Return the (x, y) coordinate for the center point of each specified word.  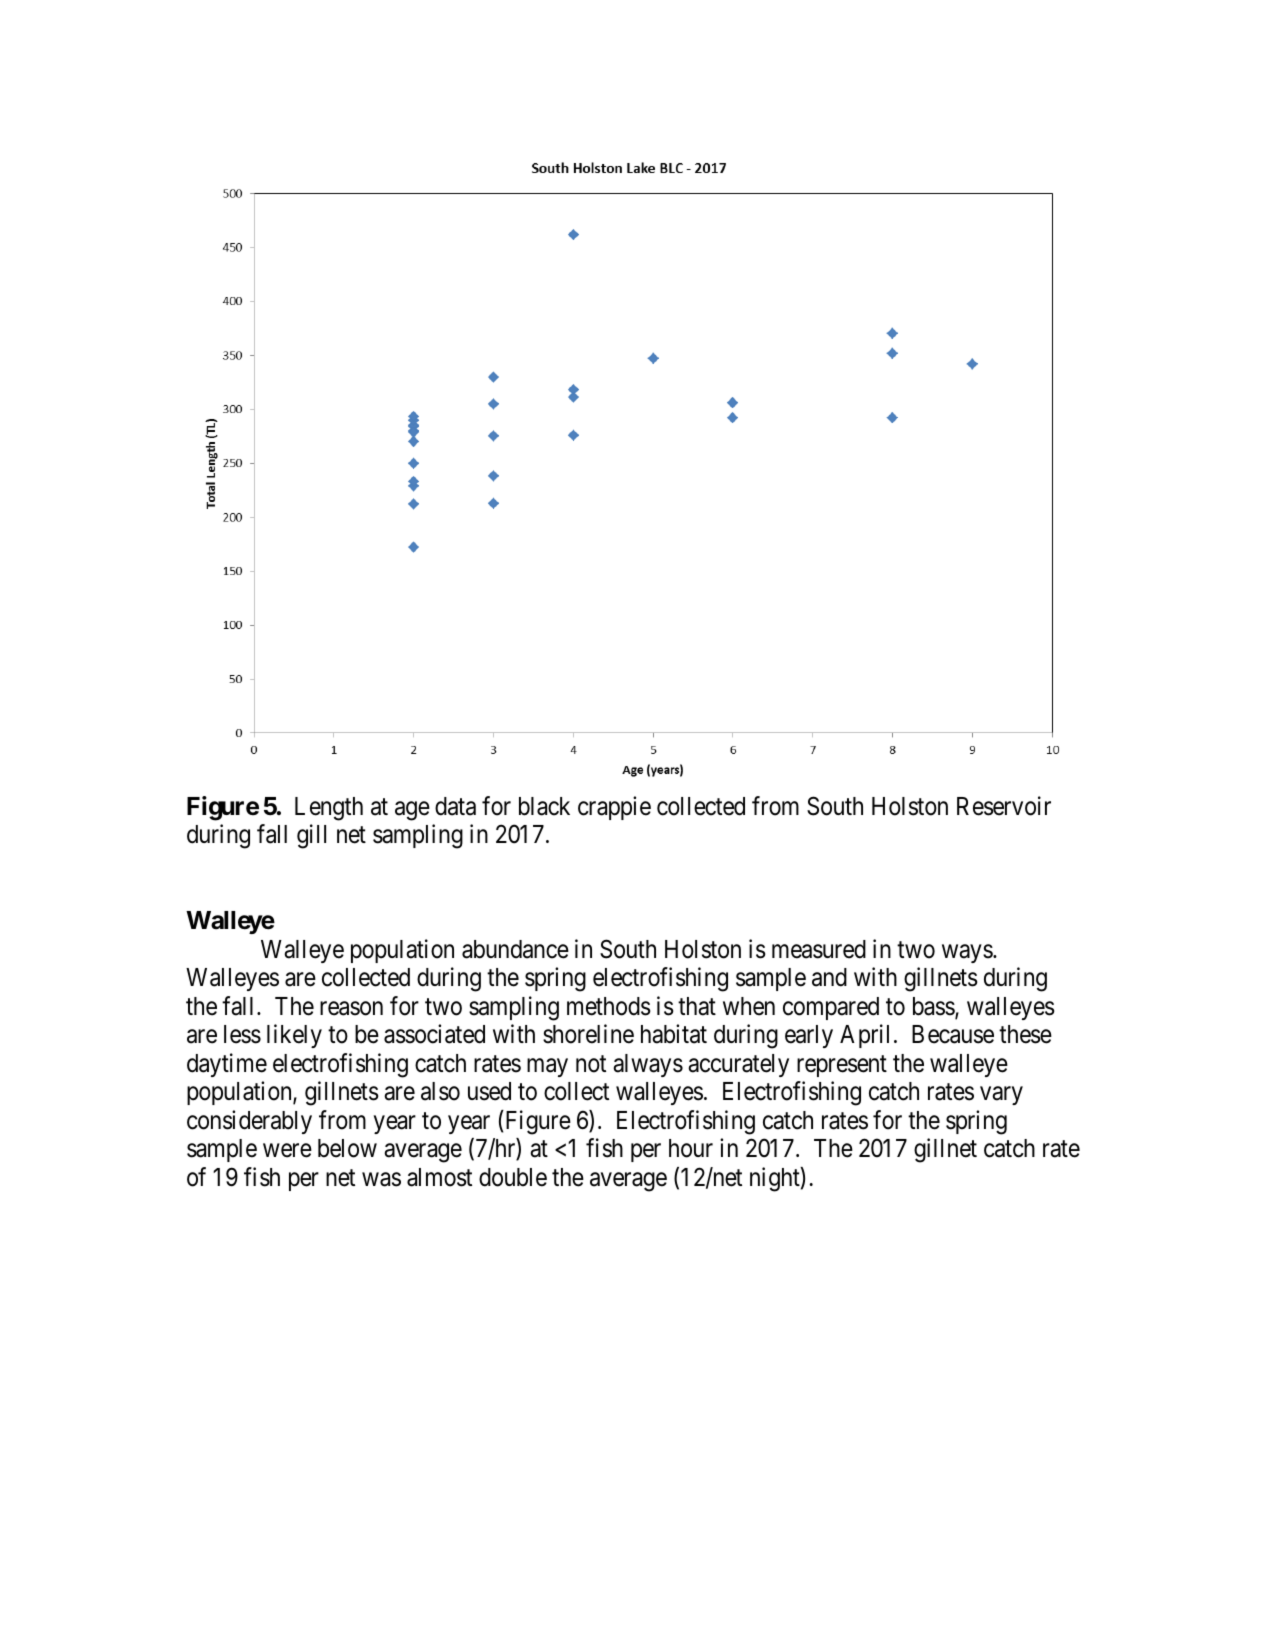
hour (691, 1148)
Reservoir (1004, 806)
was (381, 1180)
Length (329, 809)
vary (1001, 1096)
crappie (614, 808)
